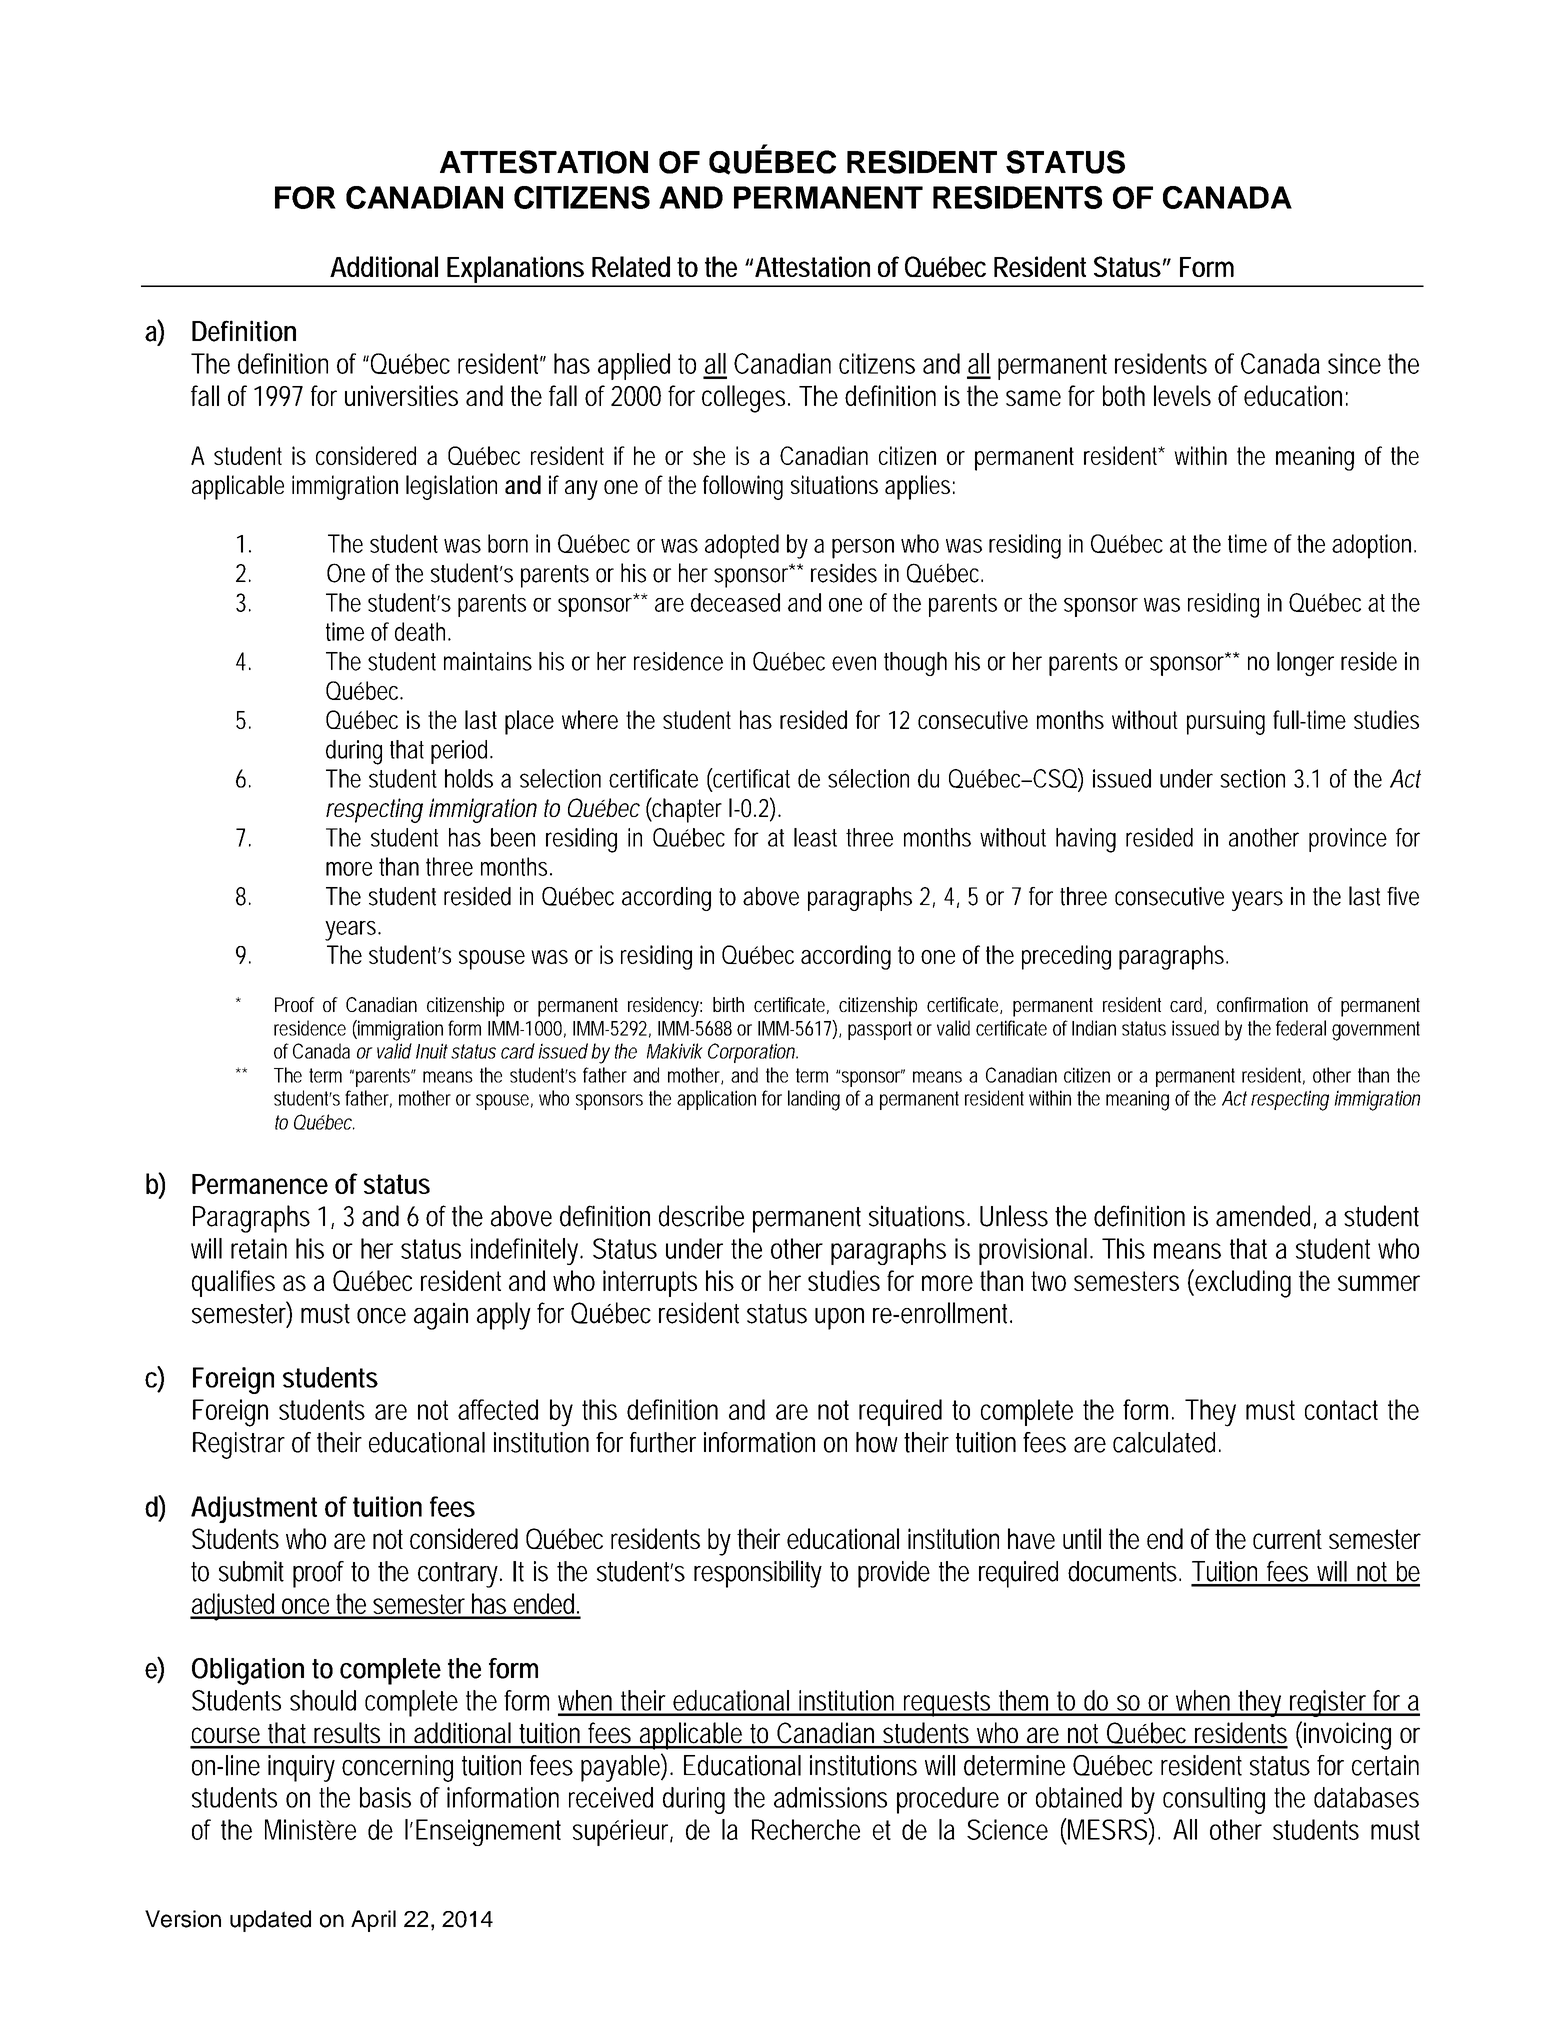 The height and width of the screenshot is (2026, 1565). Describe the element at coordinates (839, 1319) in the screenshot. I see `upon` at that location.
